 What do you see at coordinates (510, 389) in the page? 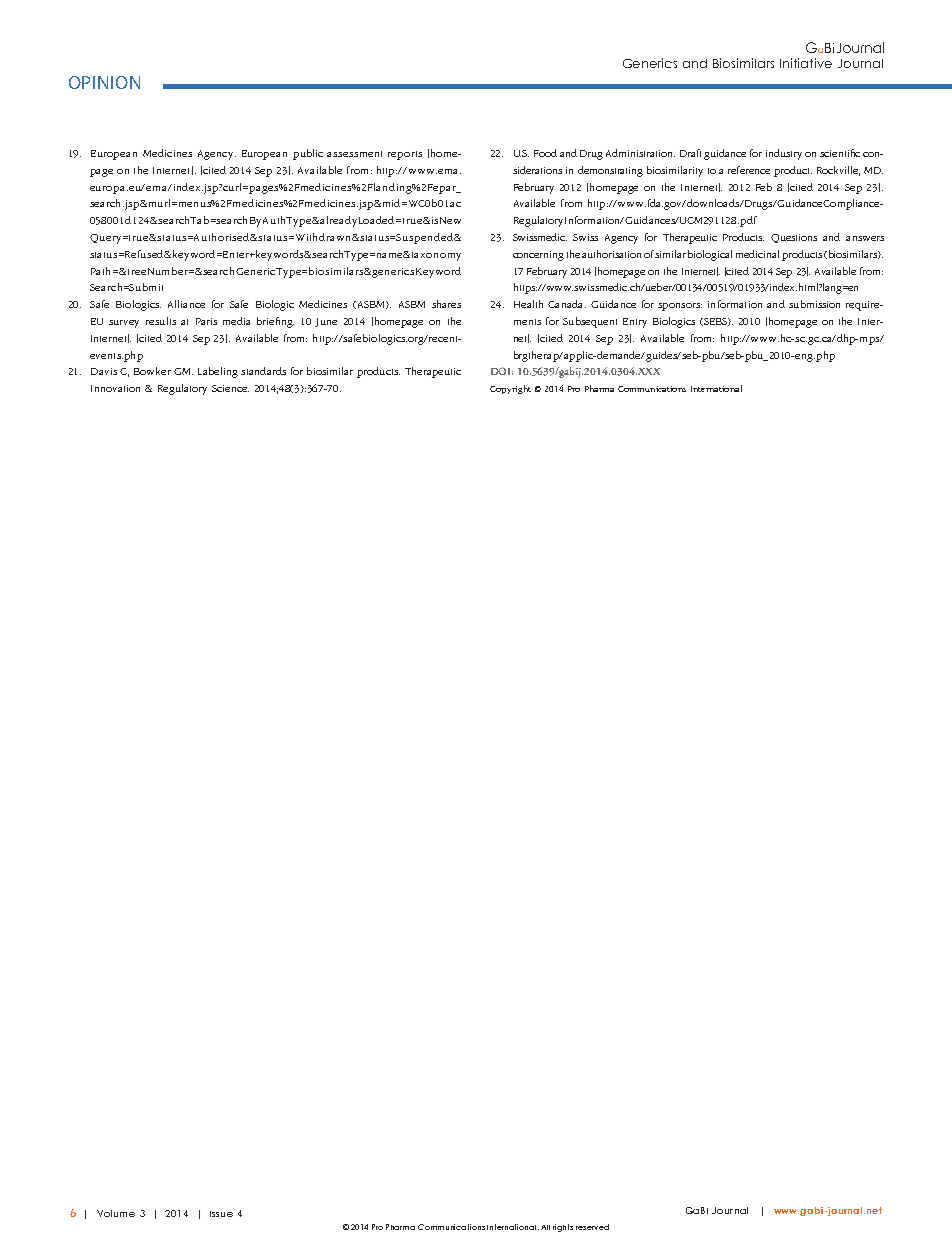
I see `Copyright` at bounding box center [510, 389].
